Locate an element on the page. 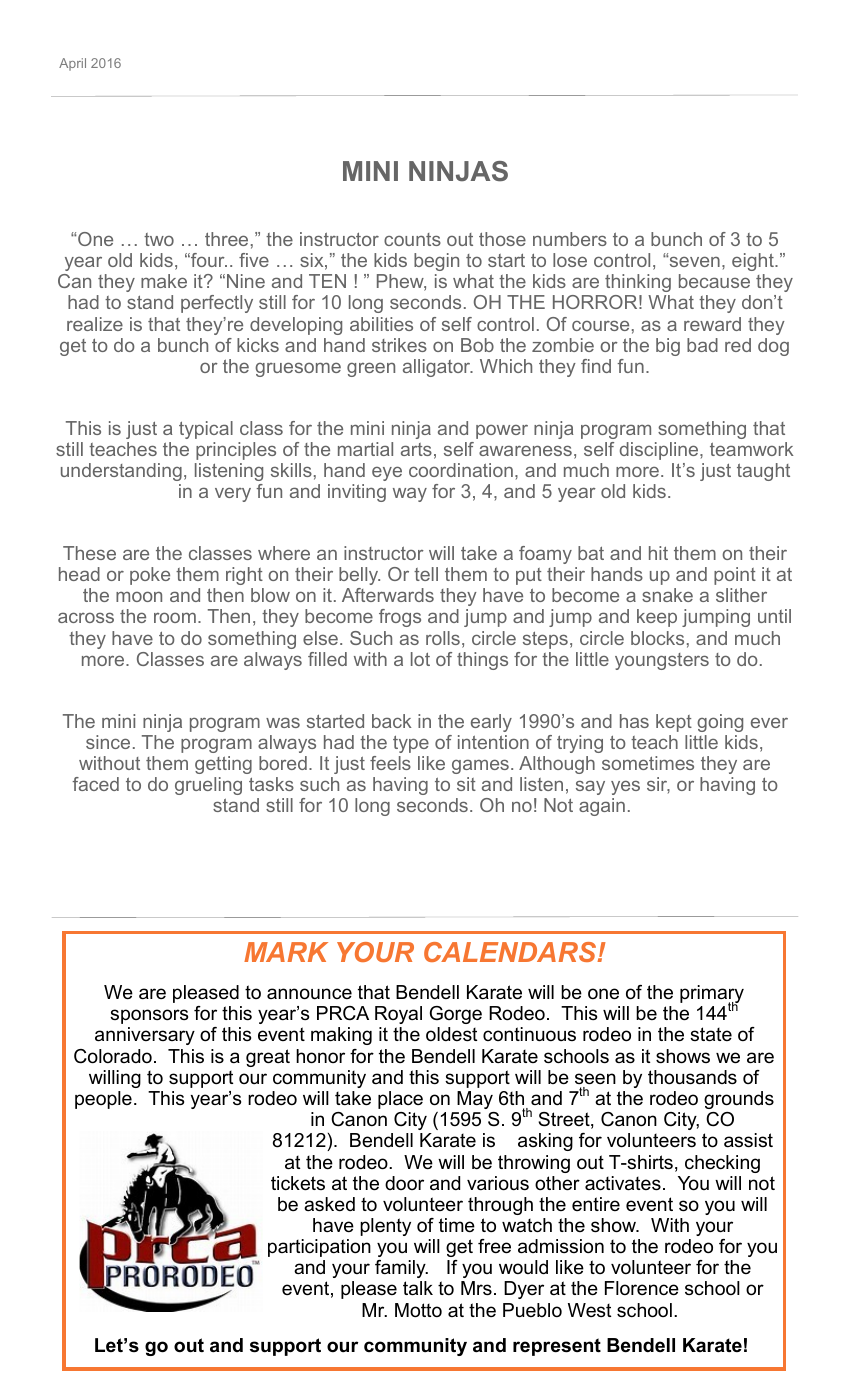 The image size is (849, 1400). typical is located at coordinates (206, 430).
